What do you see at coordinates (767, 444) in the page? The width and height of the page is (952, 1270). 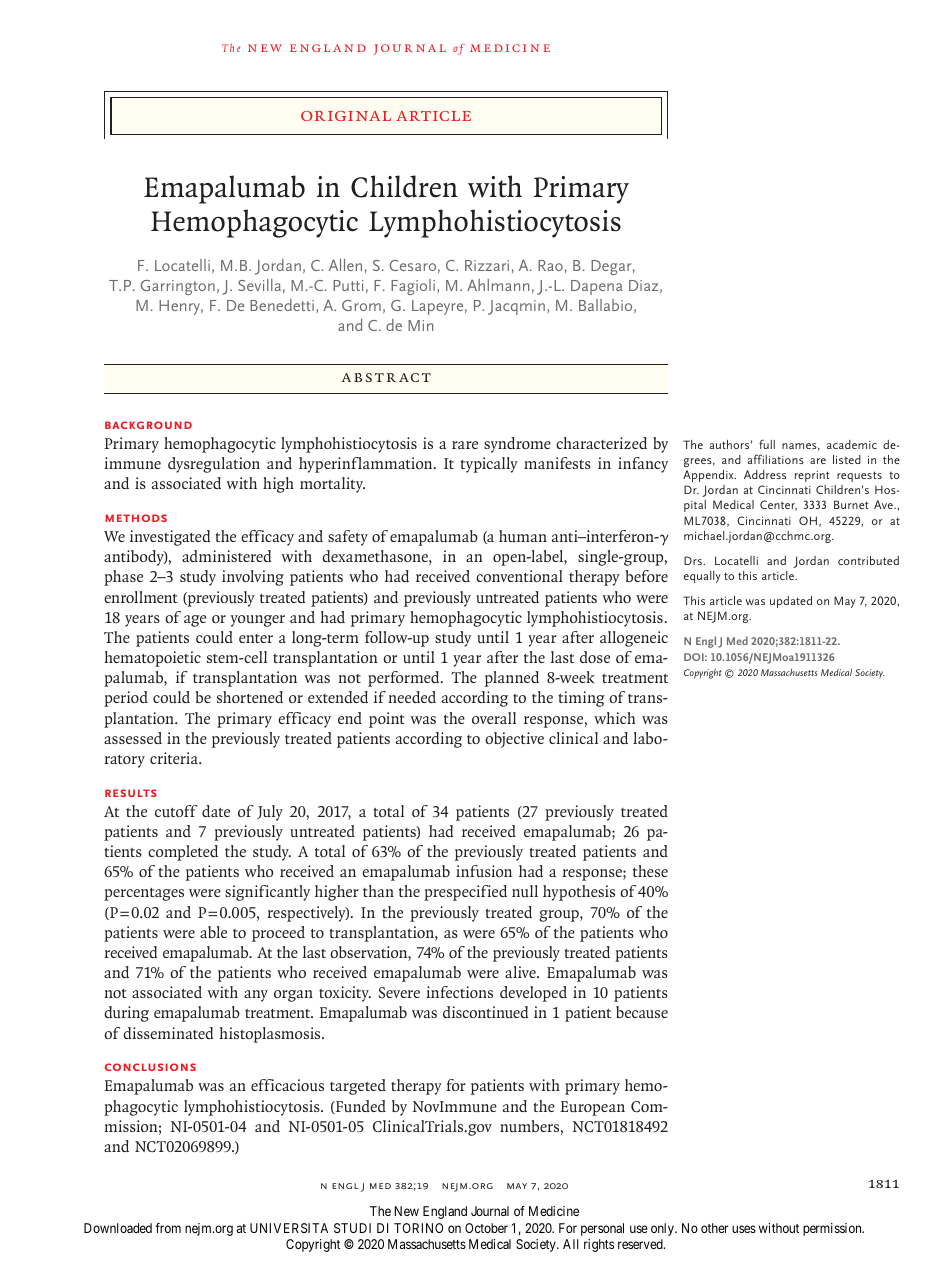 I see `full` at bounding box center [767, 444].
